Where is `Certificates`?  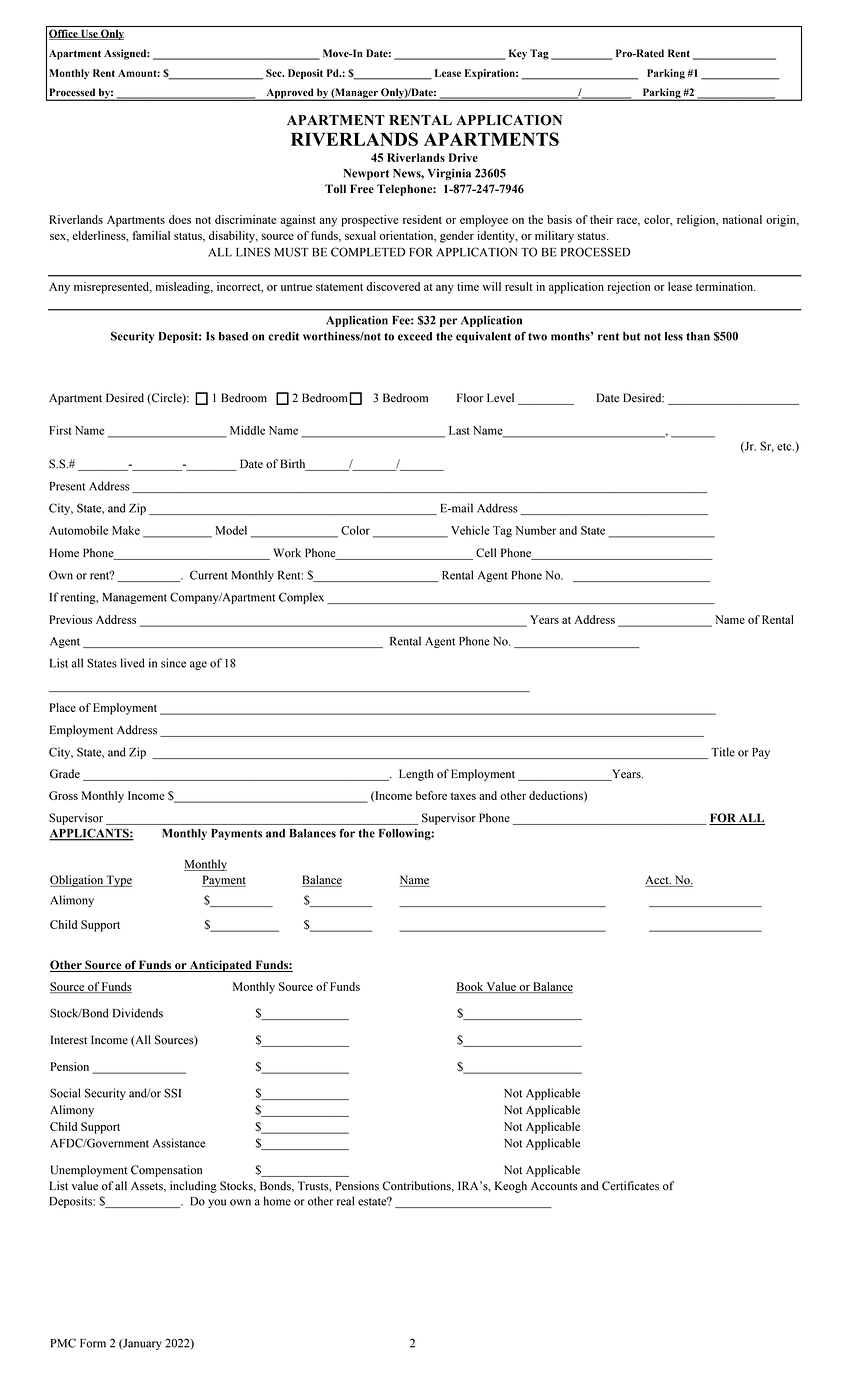
Certificates is located at coordinates (630, 1186).
